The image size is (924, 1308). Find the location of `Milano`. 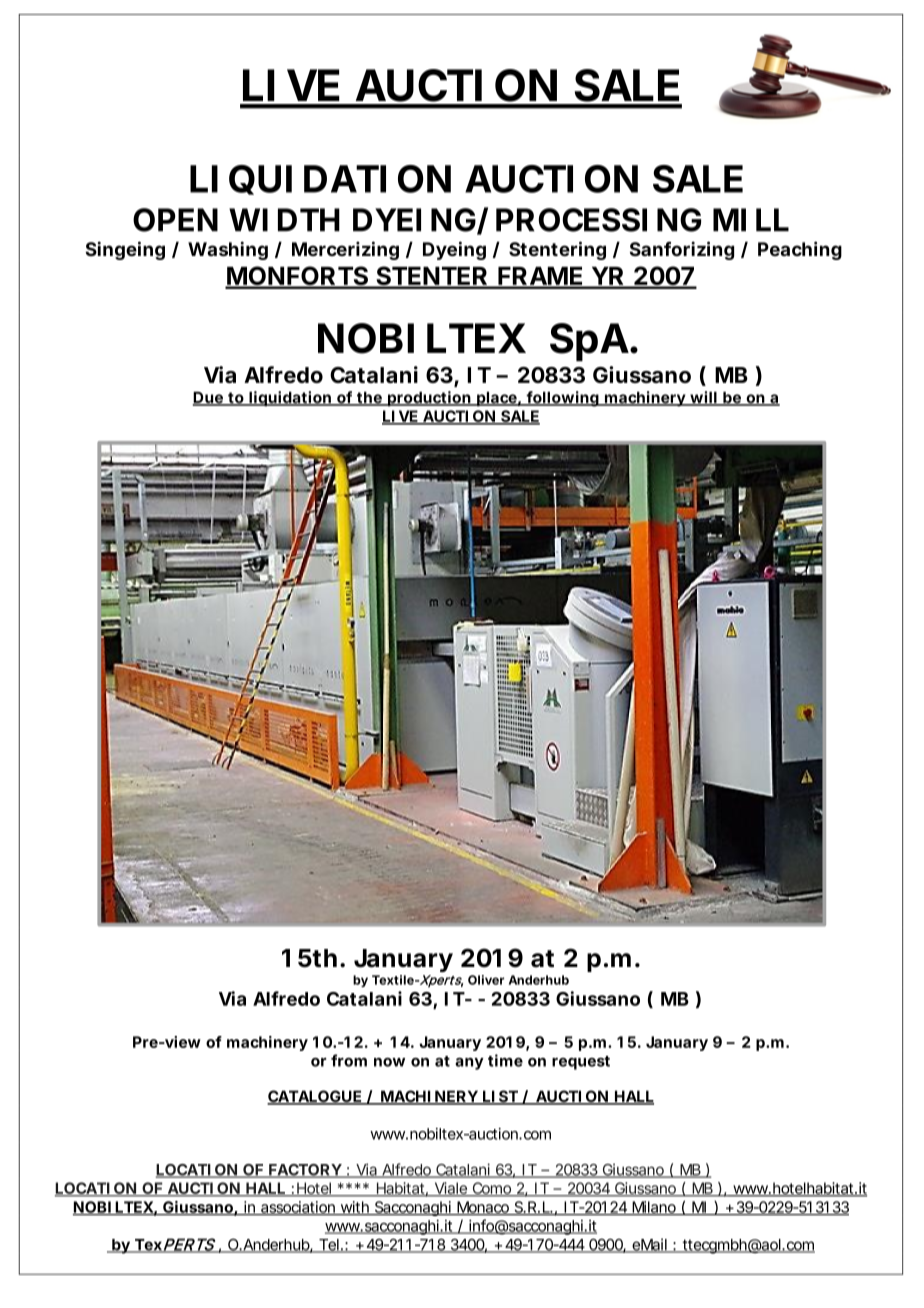

Milano is located at coordinates (653, 1208).
